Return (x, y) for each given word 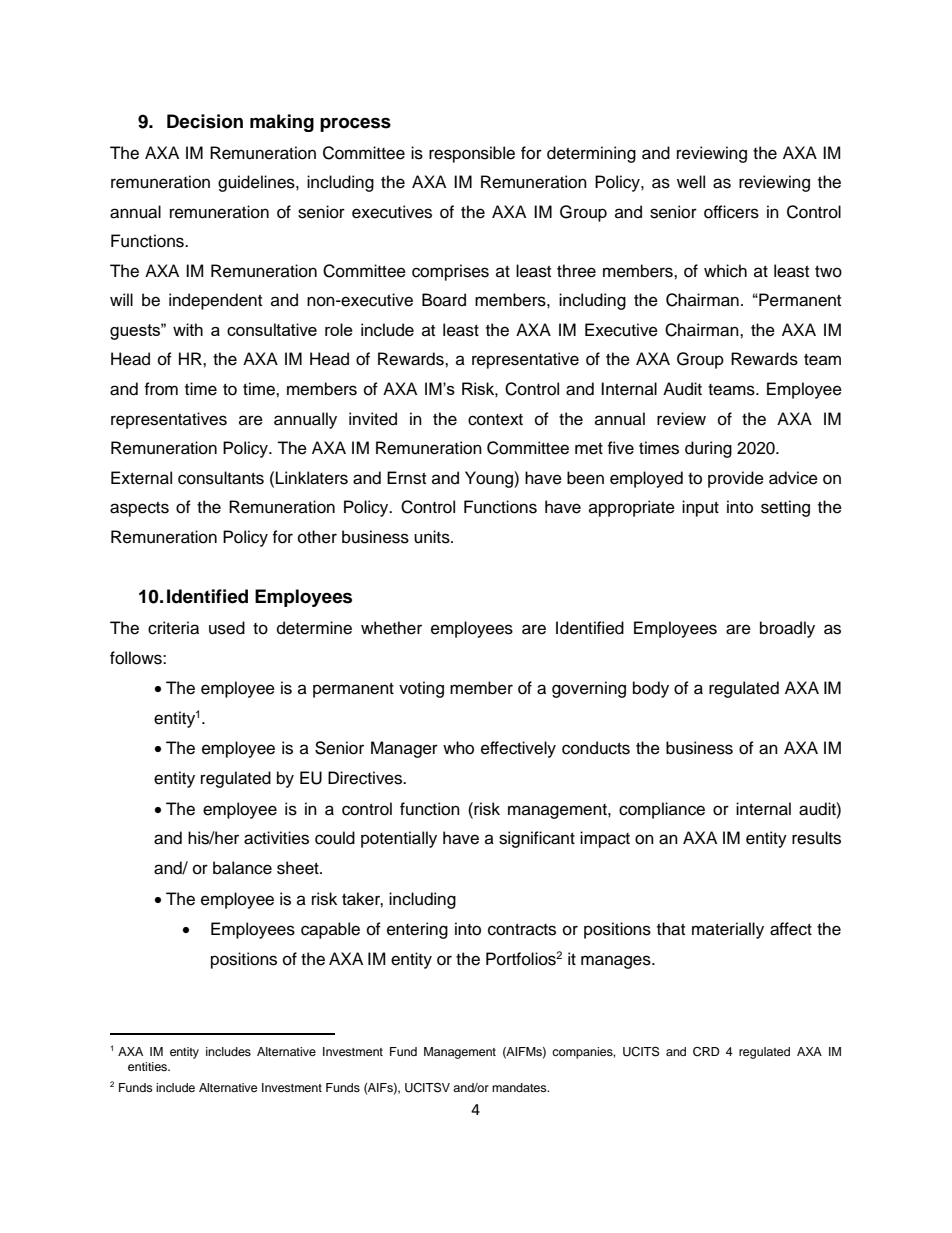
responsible (472, 154)
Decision (205, 121)
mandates (520, 1087)
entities (148, 1066)
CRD (706, 1052)
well (691, 182)
